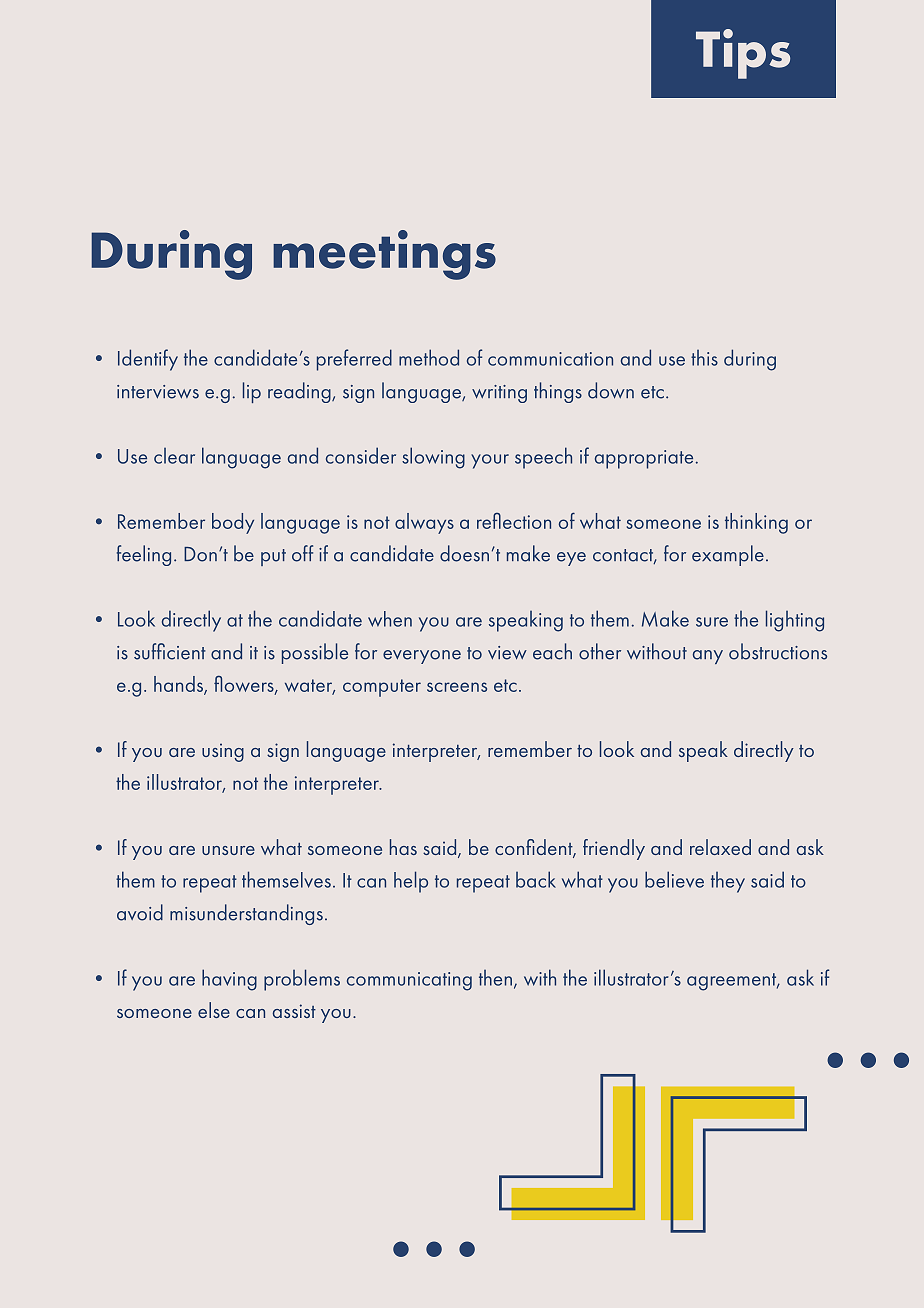 The height and width of the image is (1308, 924). What do you see at coordinates (704, 358) in the image?
I see `this` at bounding box center [704, 358].
